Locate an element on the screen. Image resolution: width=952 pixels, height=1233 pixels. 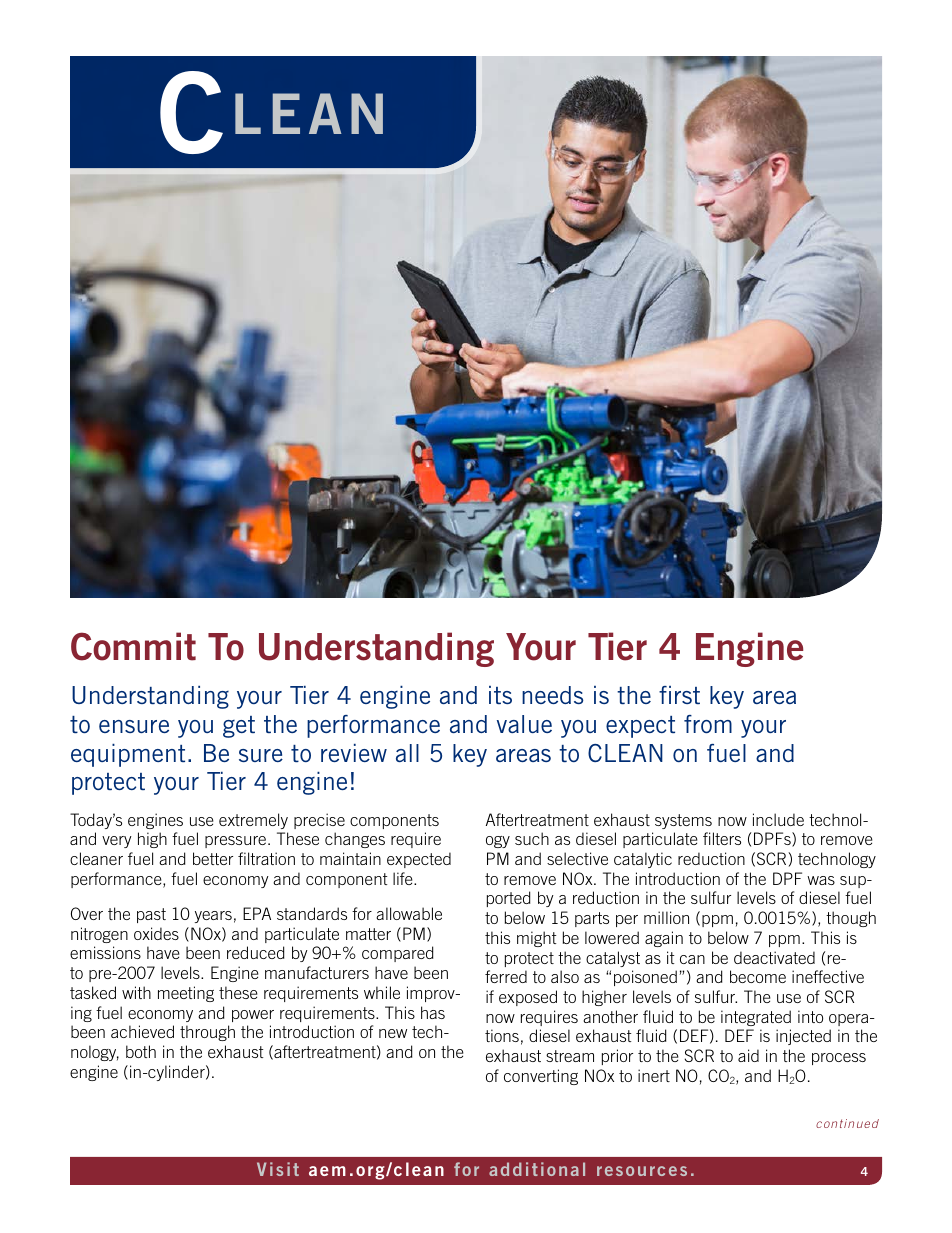
Commit is located at coordinates (133, 646).
